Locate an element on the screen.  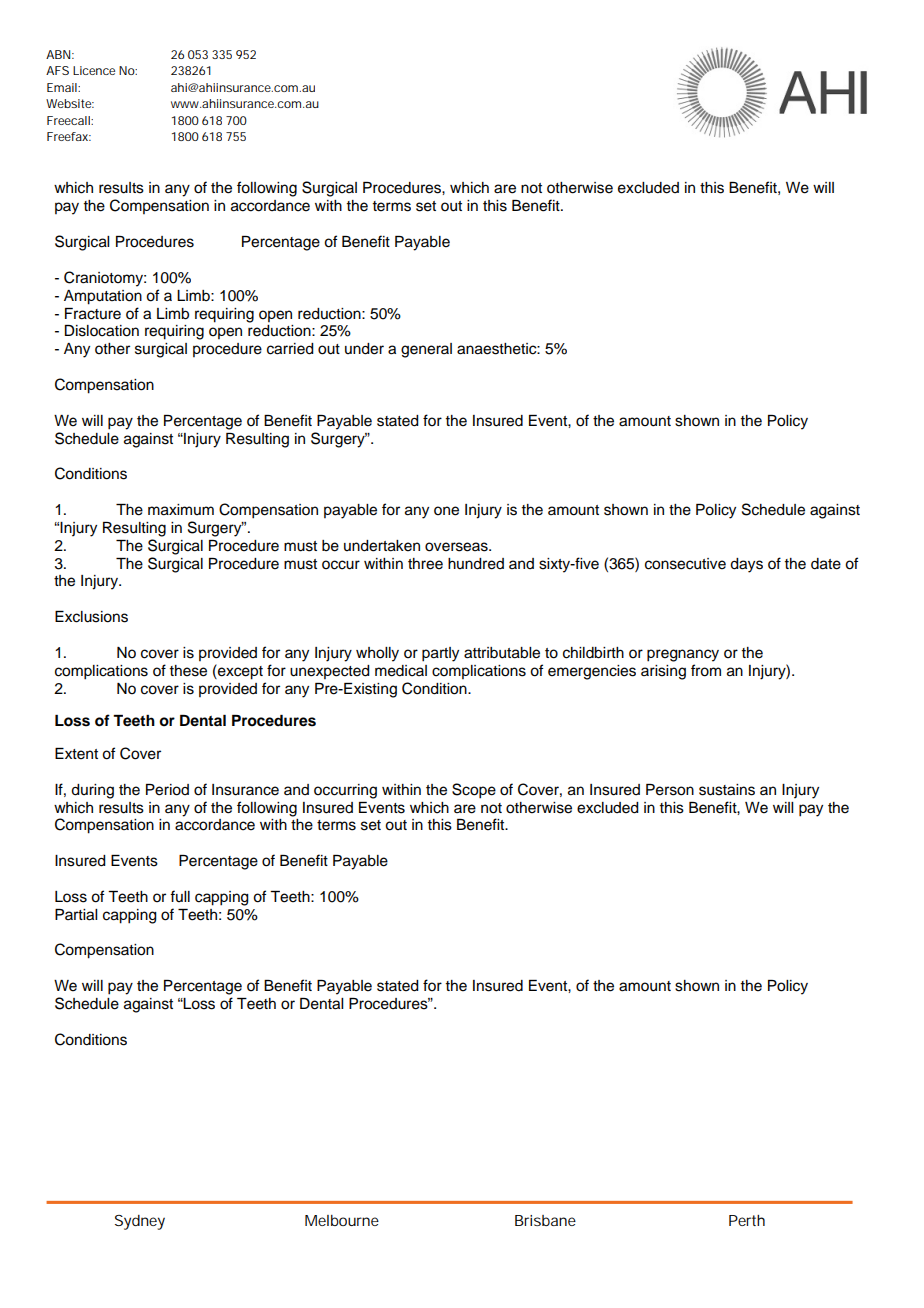
Licence is located at coordinates (94, 70).
